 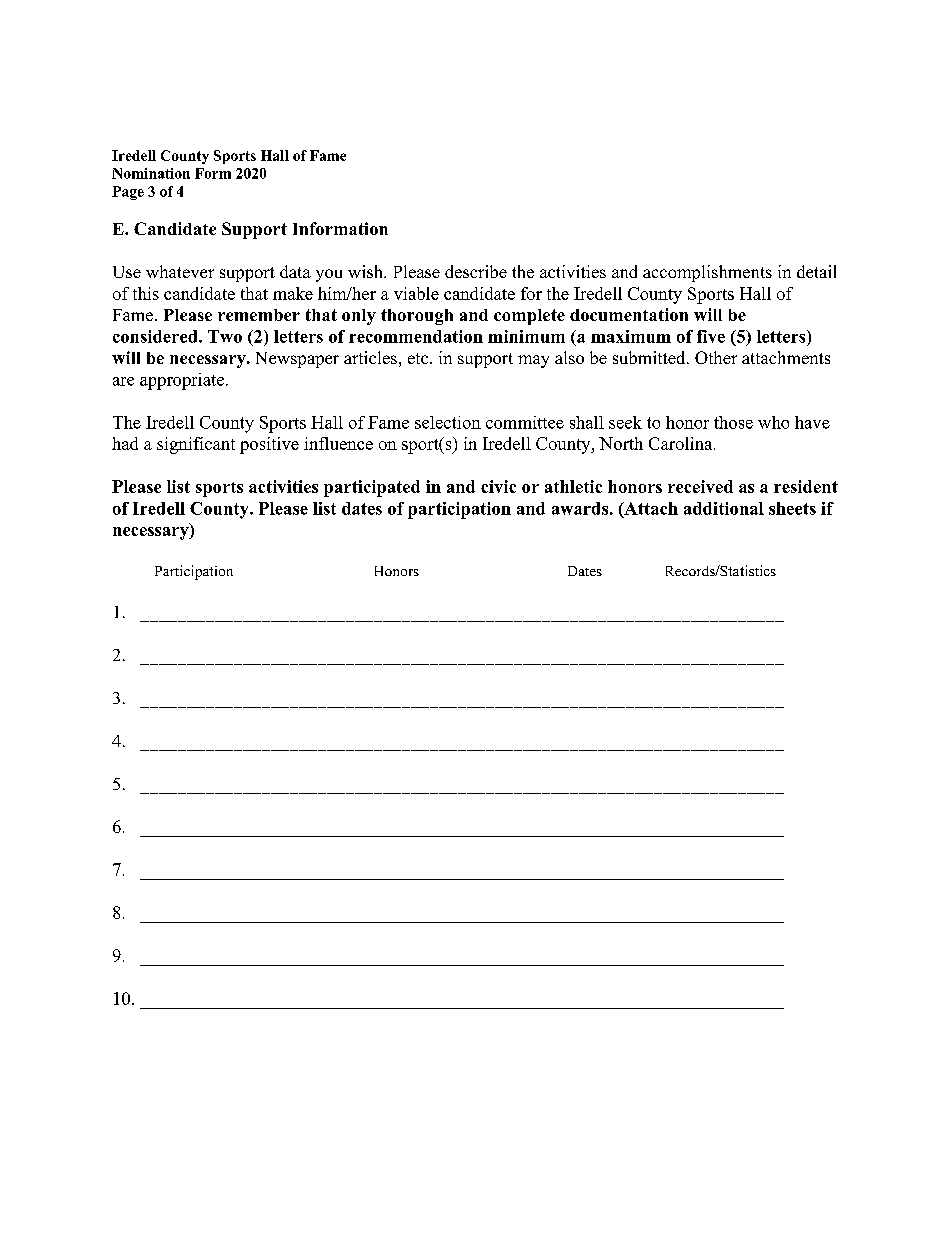 What do you see at coordinates (182, 381) in the image?
I see `appropriate` at bounding box center [182, 381].
